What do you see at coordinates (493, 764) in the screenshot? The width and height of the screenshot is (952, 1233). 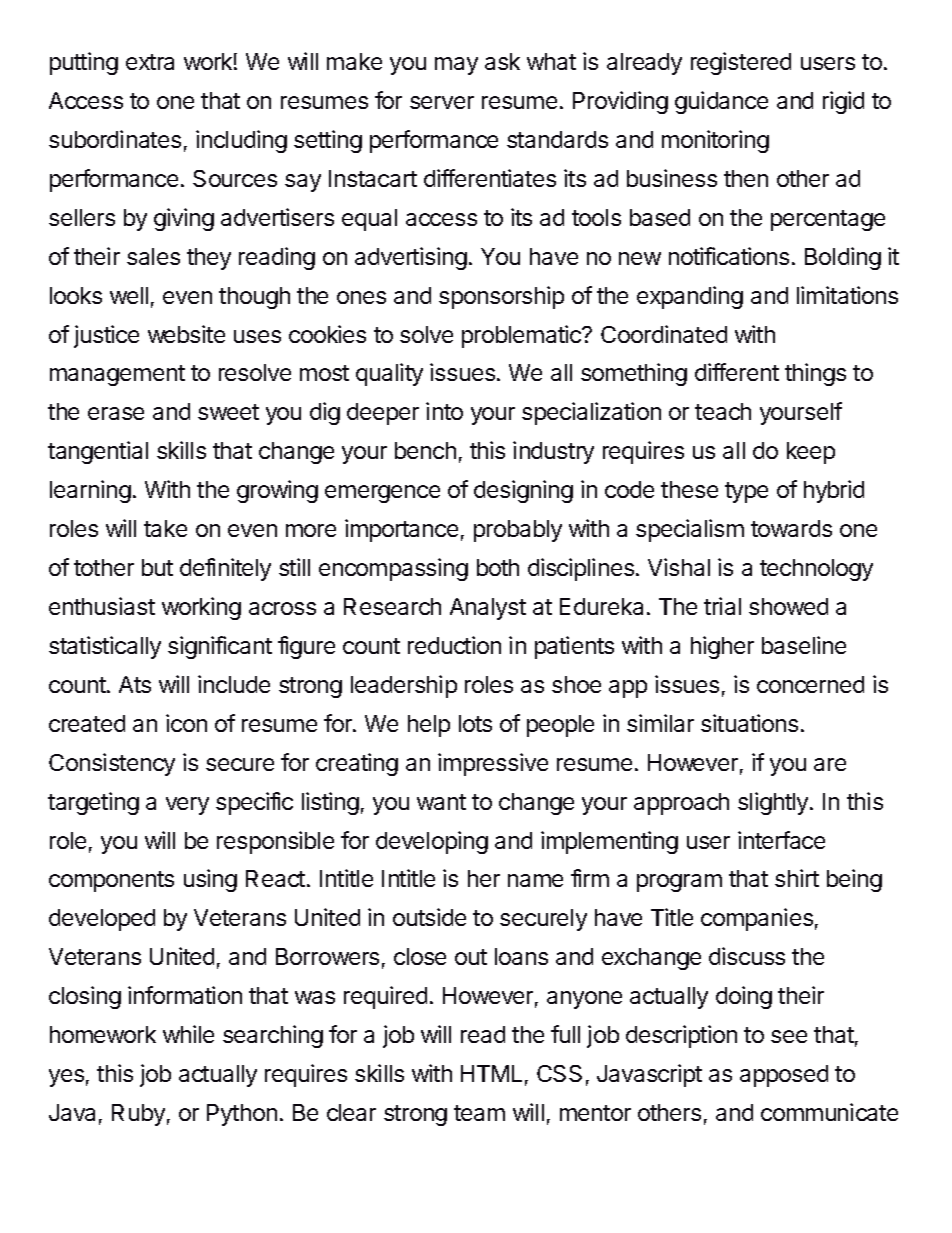 I see `impressive` at bounding box center [493, 764].
